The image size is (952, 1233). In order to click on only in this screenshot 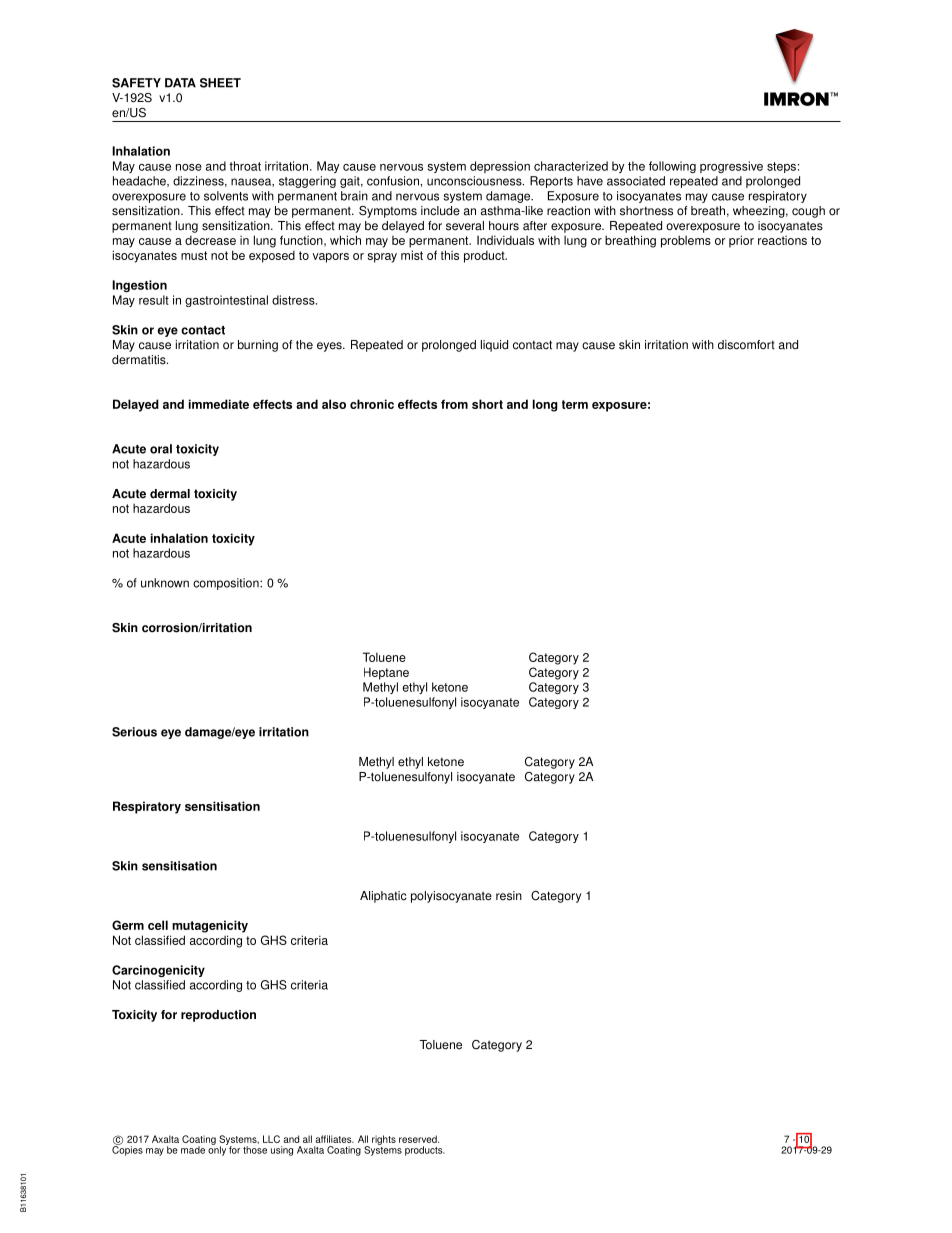, I will do `click(218, 1150)`.
